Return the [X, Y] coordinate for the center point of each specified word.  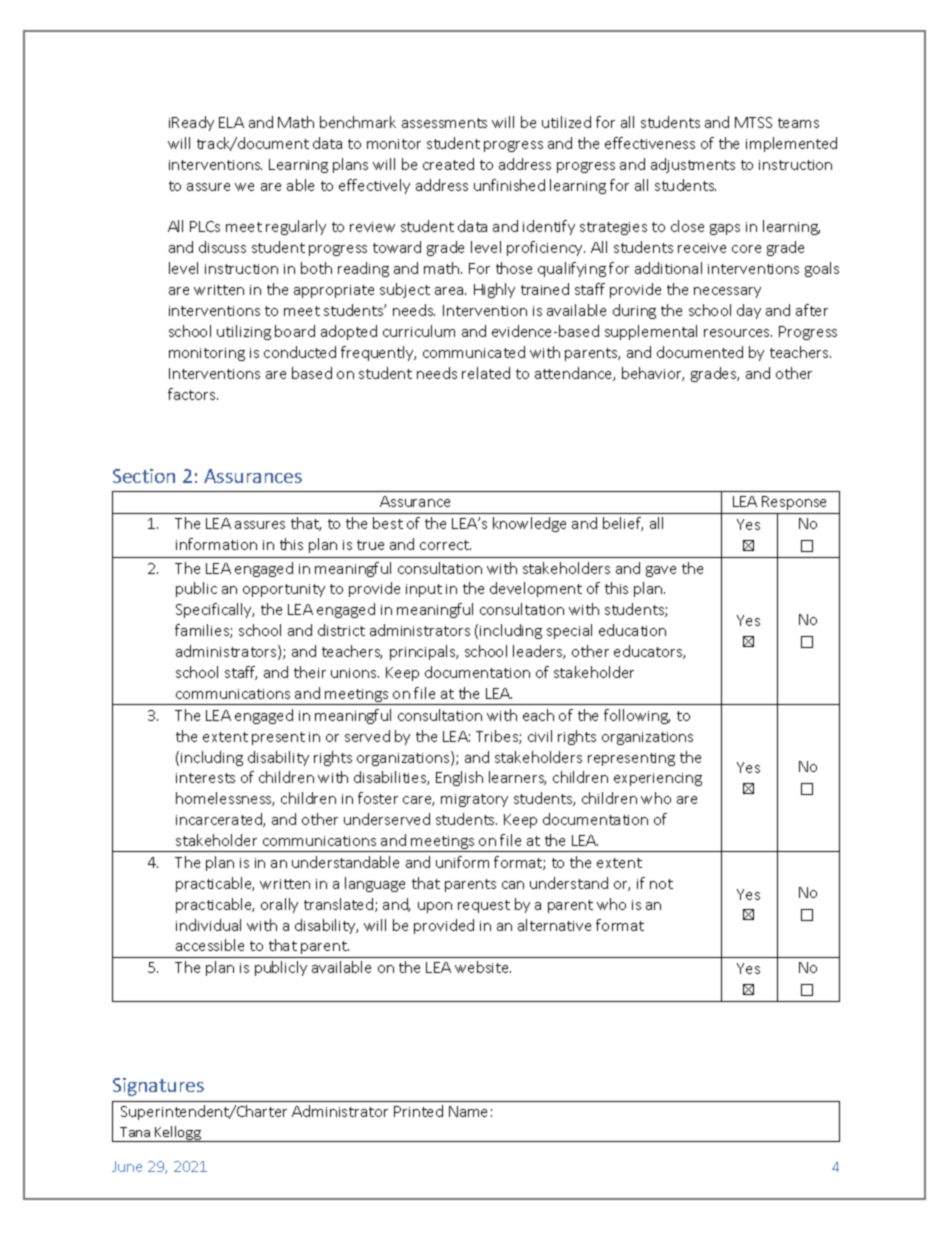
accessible [210, 945]
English [459, 778]
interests [205, 778]
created [448, 164]
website [483, 967]
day [749, 311]
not [661, 884]
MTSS [753, 122]
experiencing [658, 779]
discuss [222, 247]
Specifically [215, 610]
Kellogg [178, 1134]
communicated [474, 352]
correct [445, 545]
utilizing [244, 332]
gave [661, 571]
